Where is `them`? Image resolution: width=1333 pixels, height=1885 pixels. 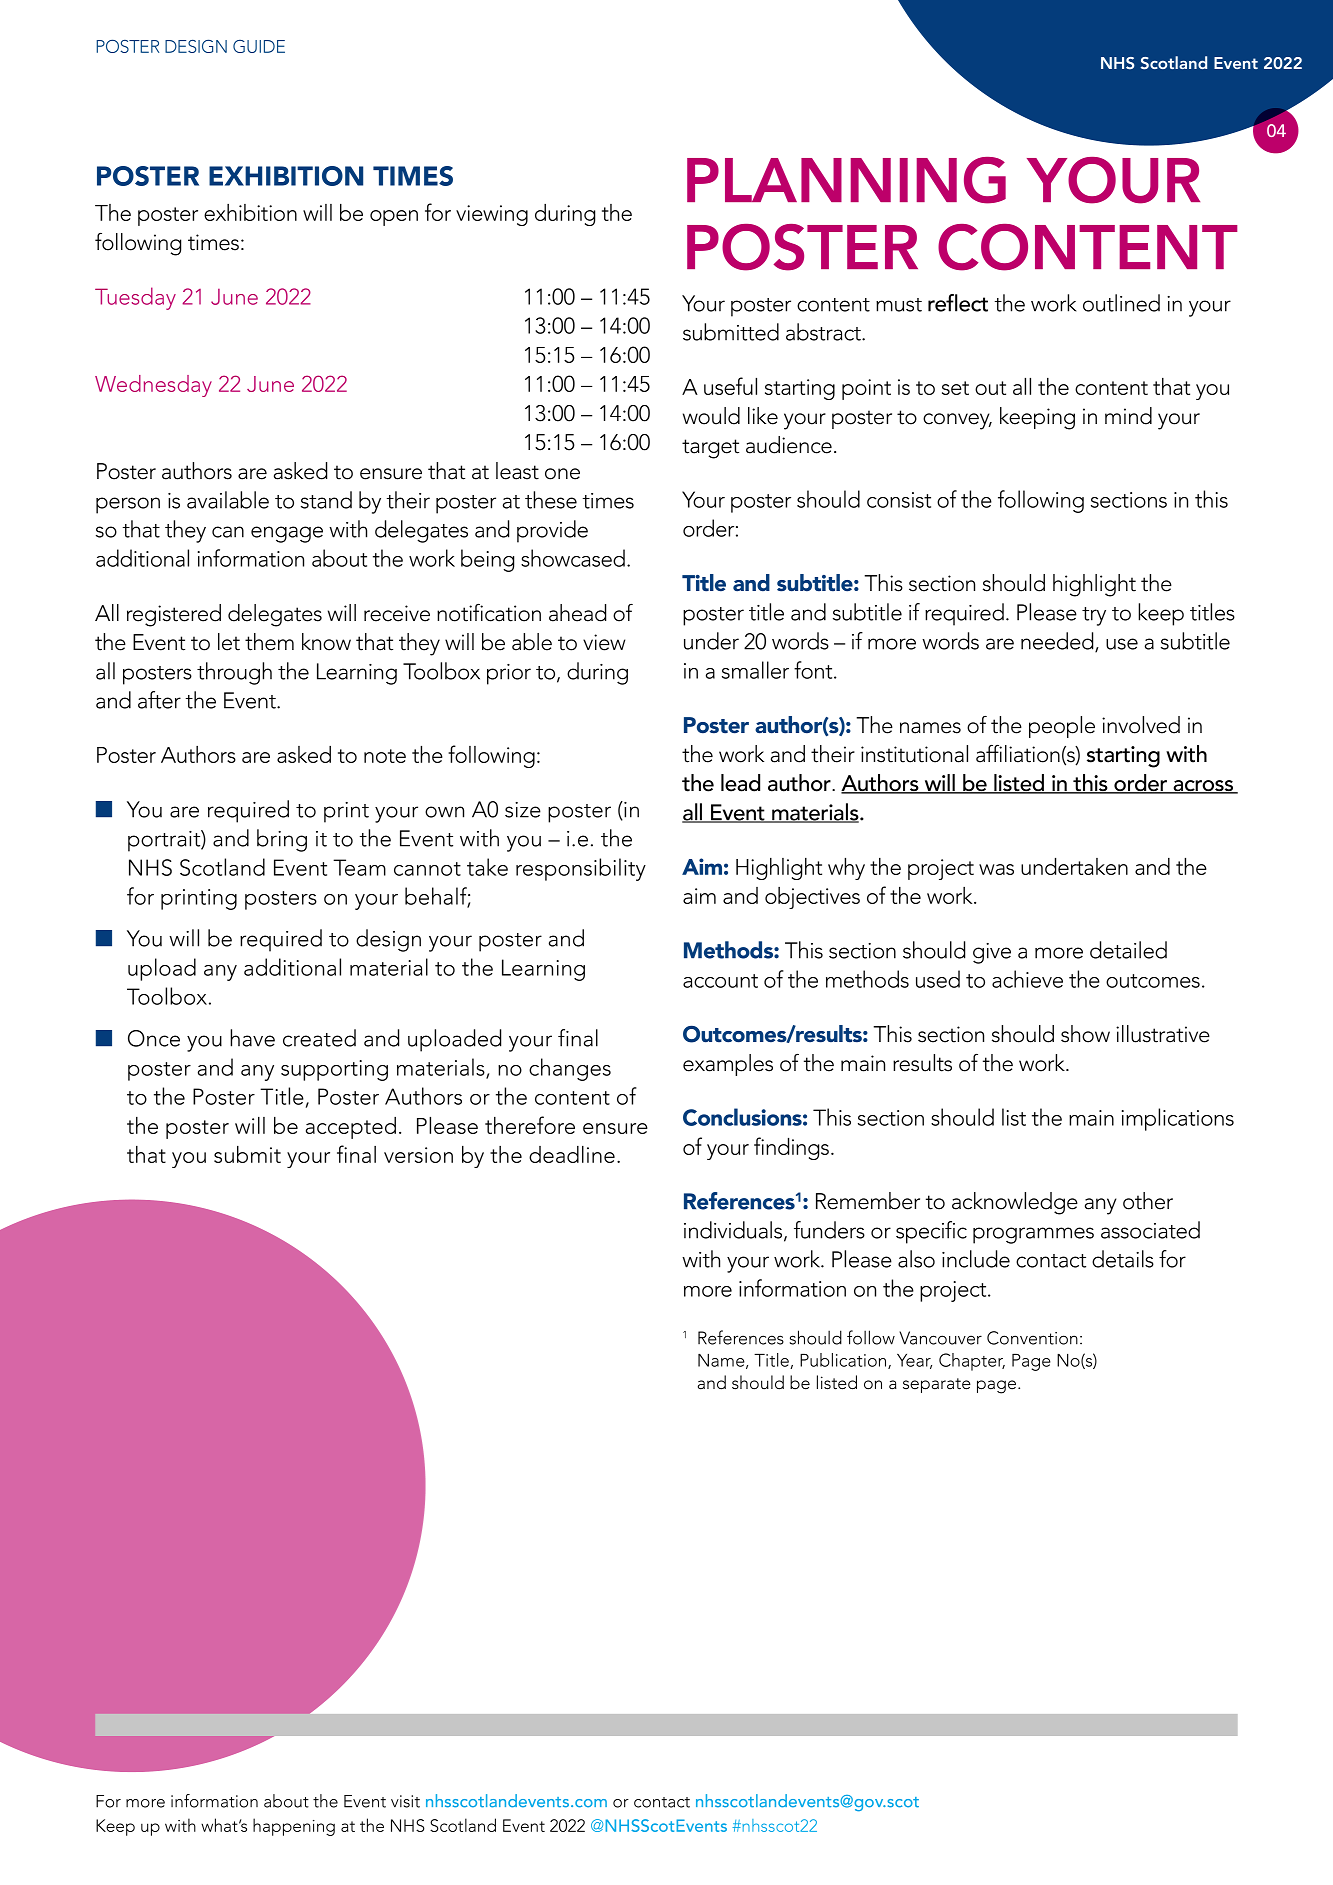
them is located at coordinates (269, 642).
